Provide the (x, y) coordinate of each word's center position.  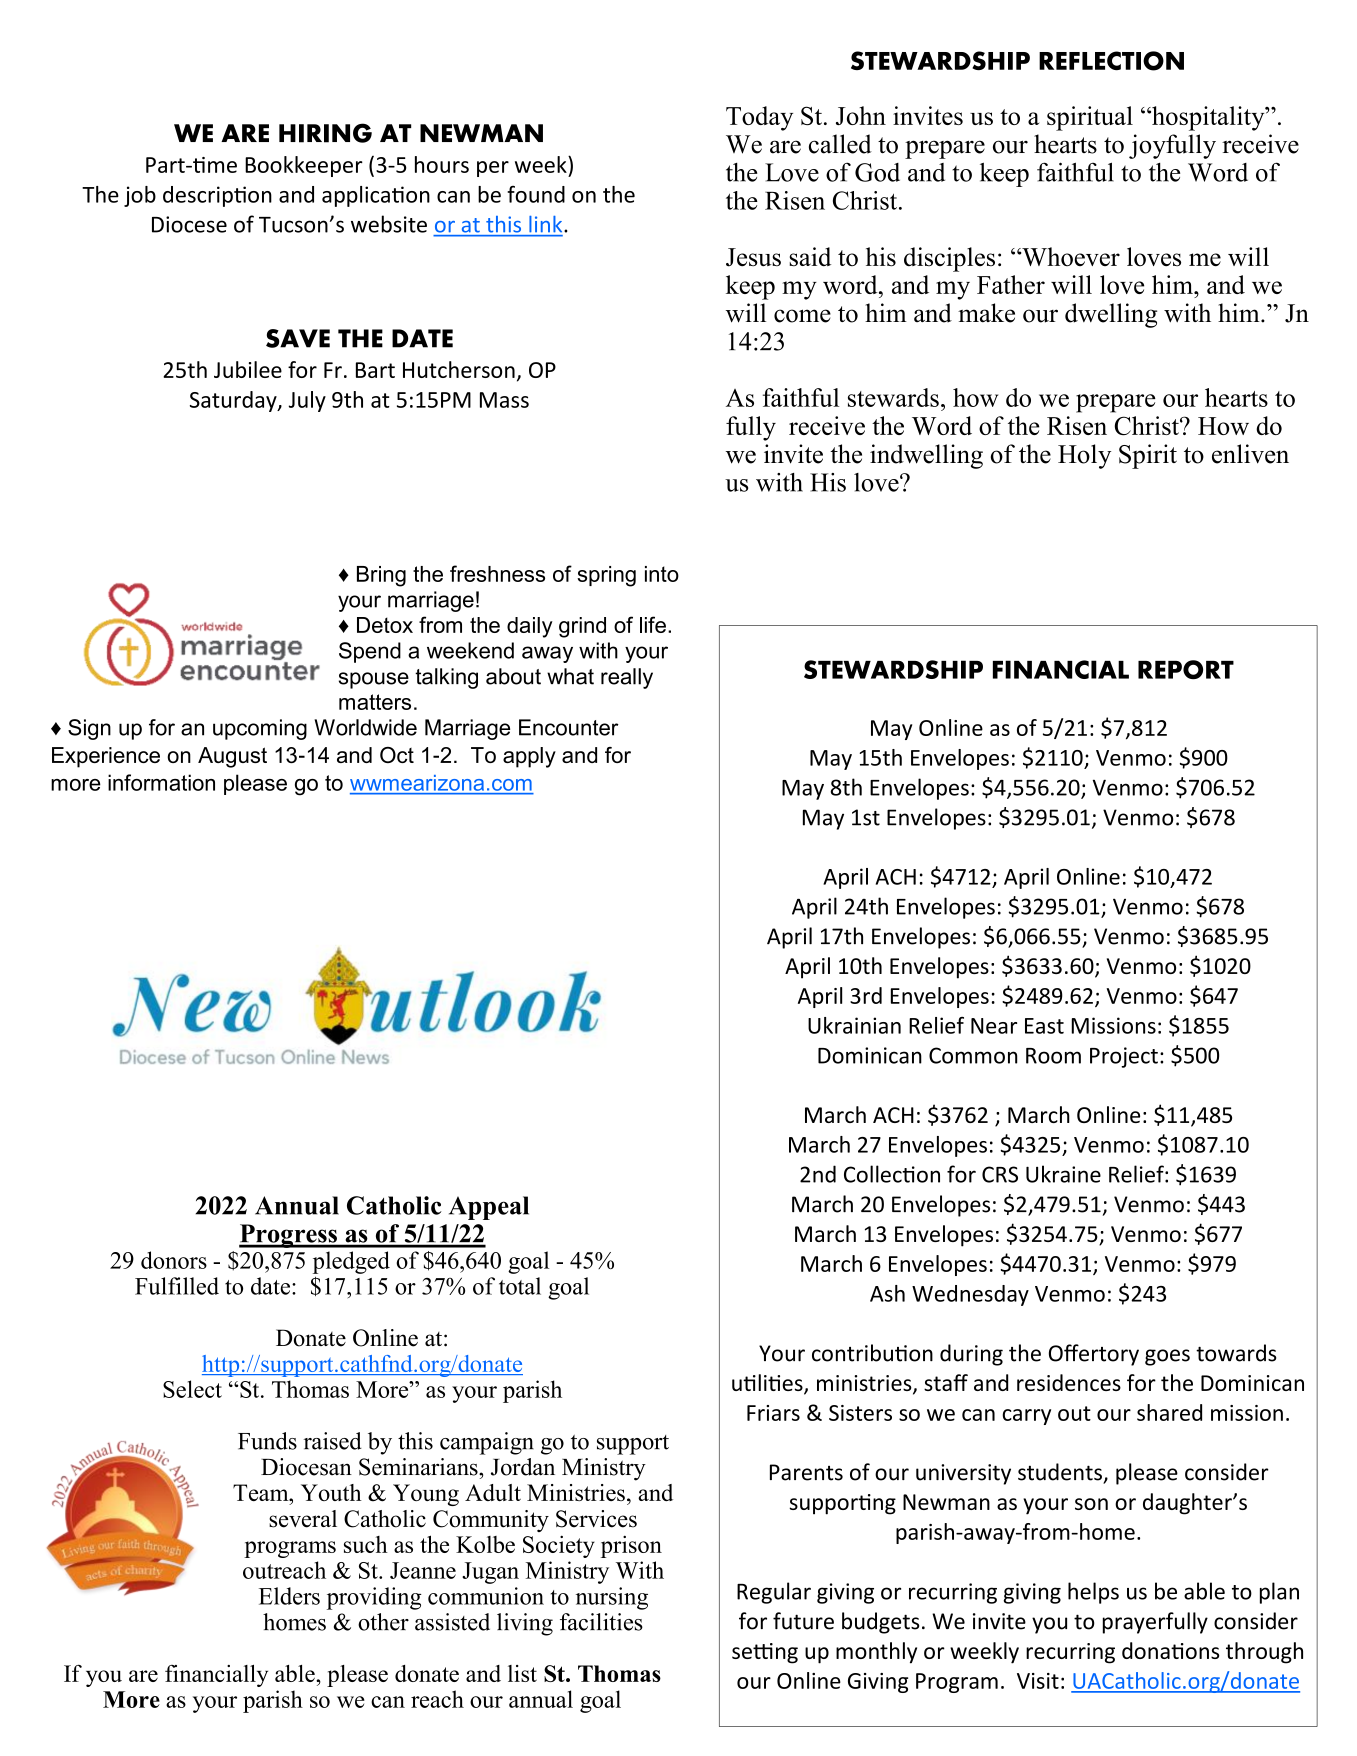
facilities (601, 1622)
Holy (1084, 456)
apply (529, 757)
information (161, 782)
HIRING (325, 133)
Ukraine (1063, 1174)
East (1044, 1026)
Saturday (234, 401)
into (662, 574)
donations (1170, 1650)
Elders (289, 1596)
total (520, 1286)
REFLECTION (1111, 61)
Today (759, 118)
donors (174, 1260)
